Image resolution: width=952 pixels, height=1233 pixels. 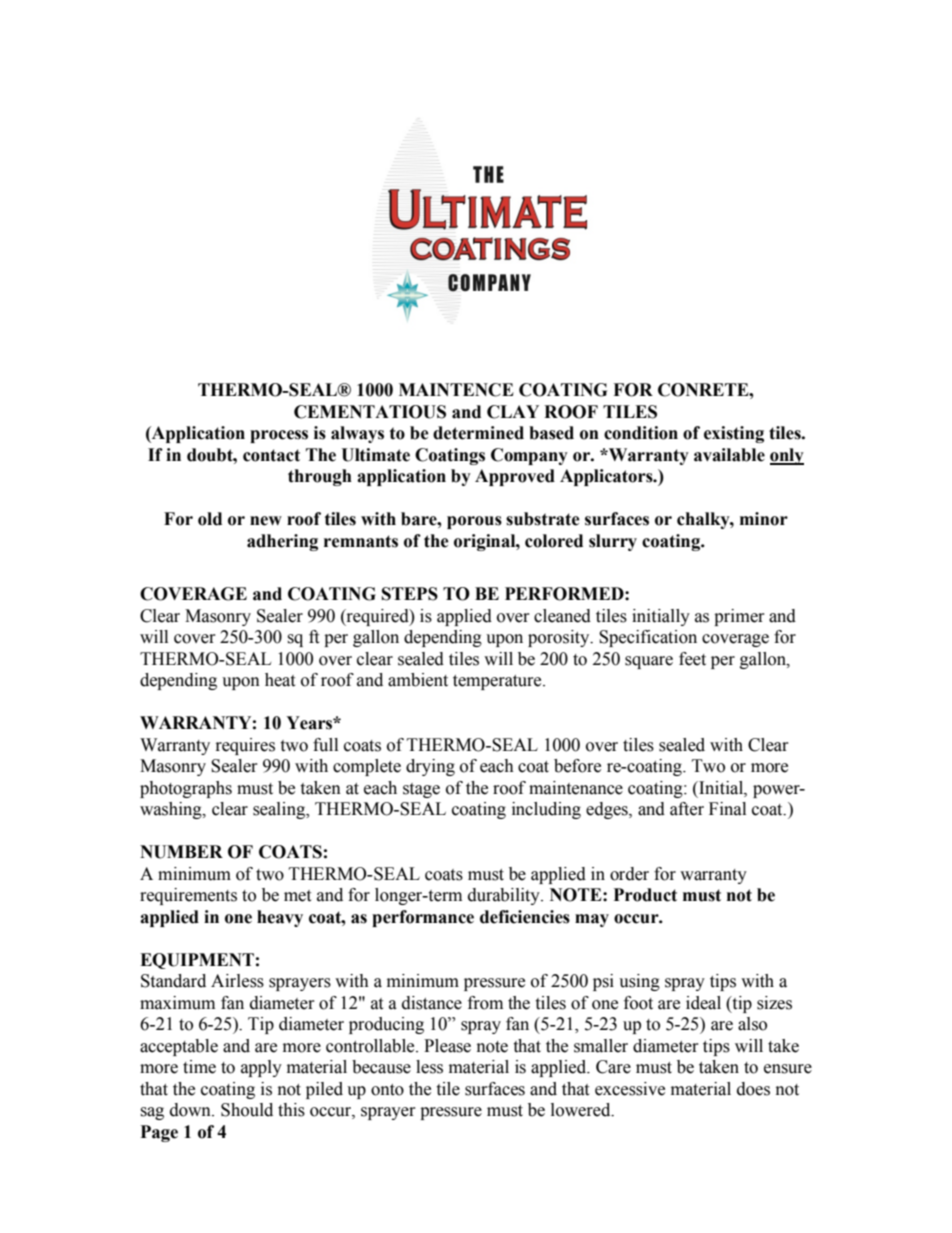 What do you see at coordinates (753, 1089) in the screenshot?
I see `does` at bounding box center [753, 1089].
